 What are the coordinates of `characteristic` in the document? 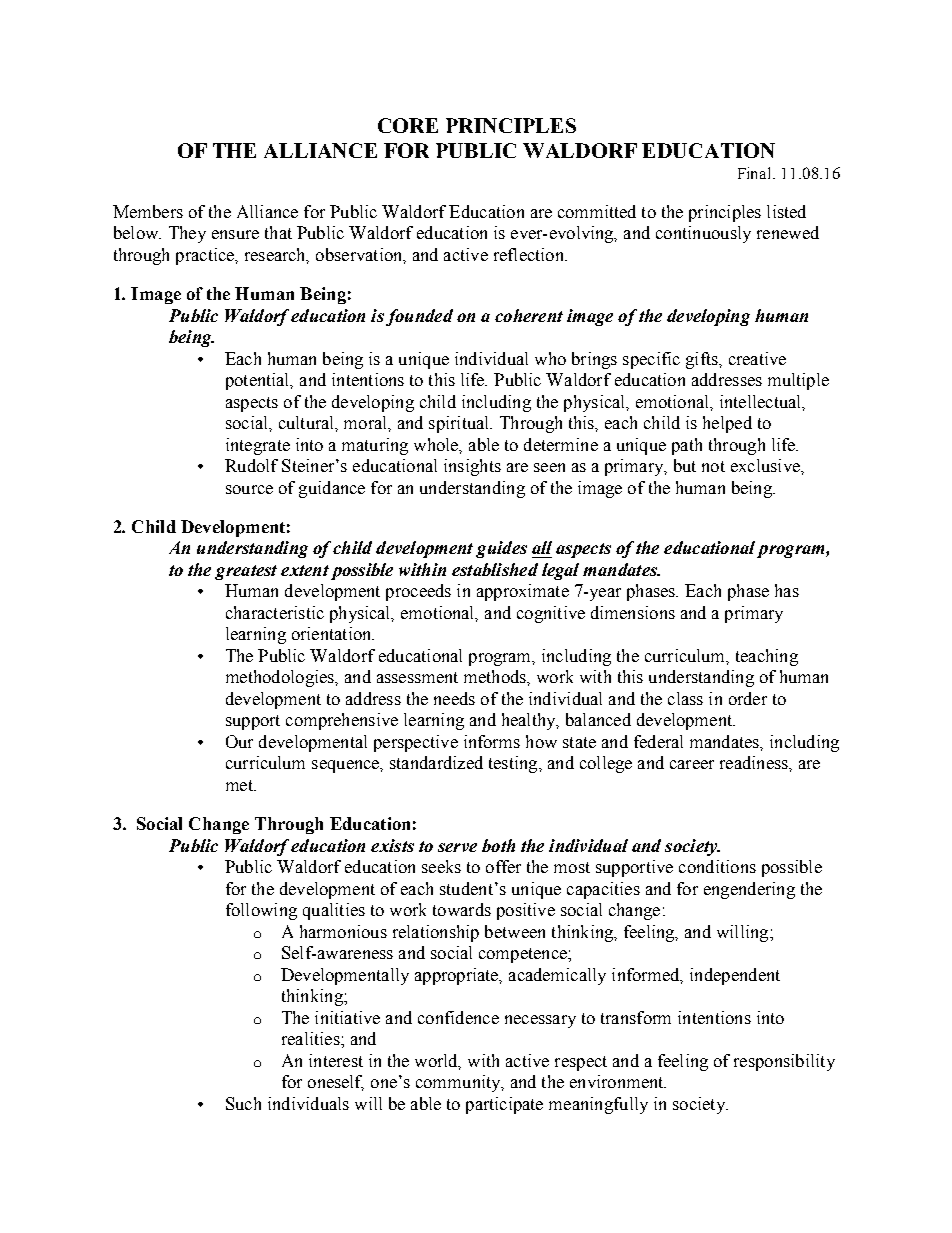 It's located at (275, 612).
